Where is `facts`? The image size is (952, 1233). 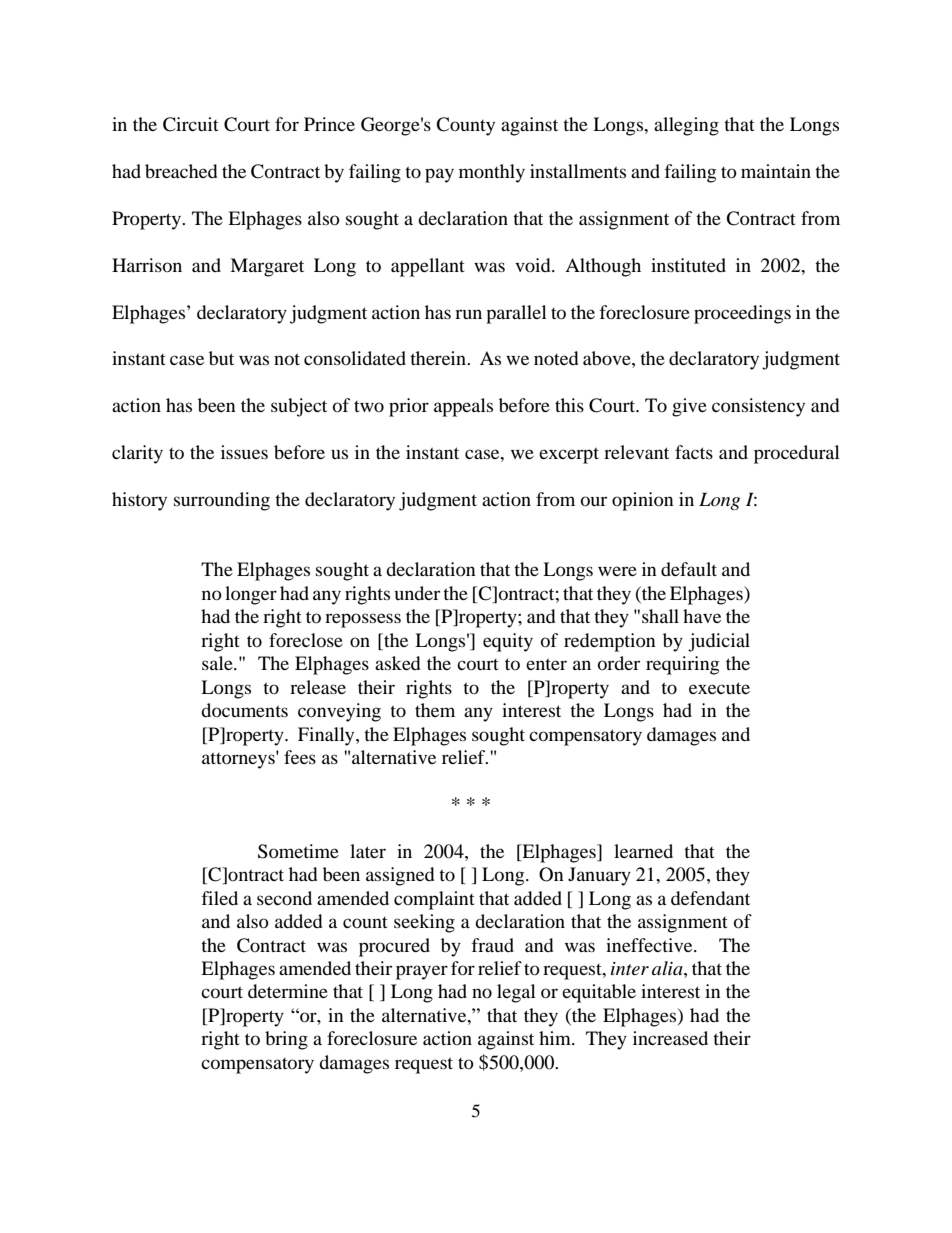 facts is located at coordinates (694, 452).
